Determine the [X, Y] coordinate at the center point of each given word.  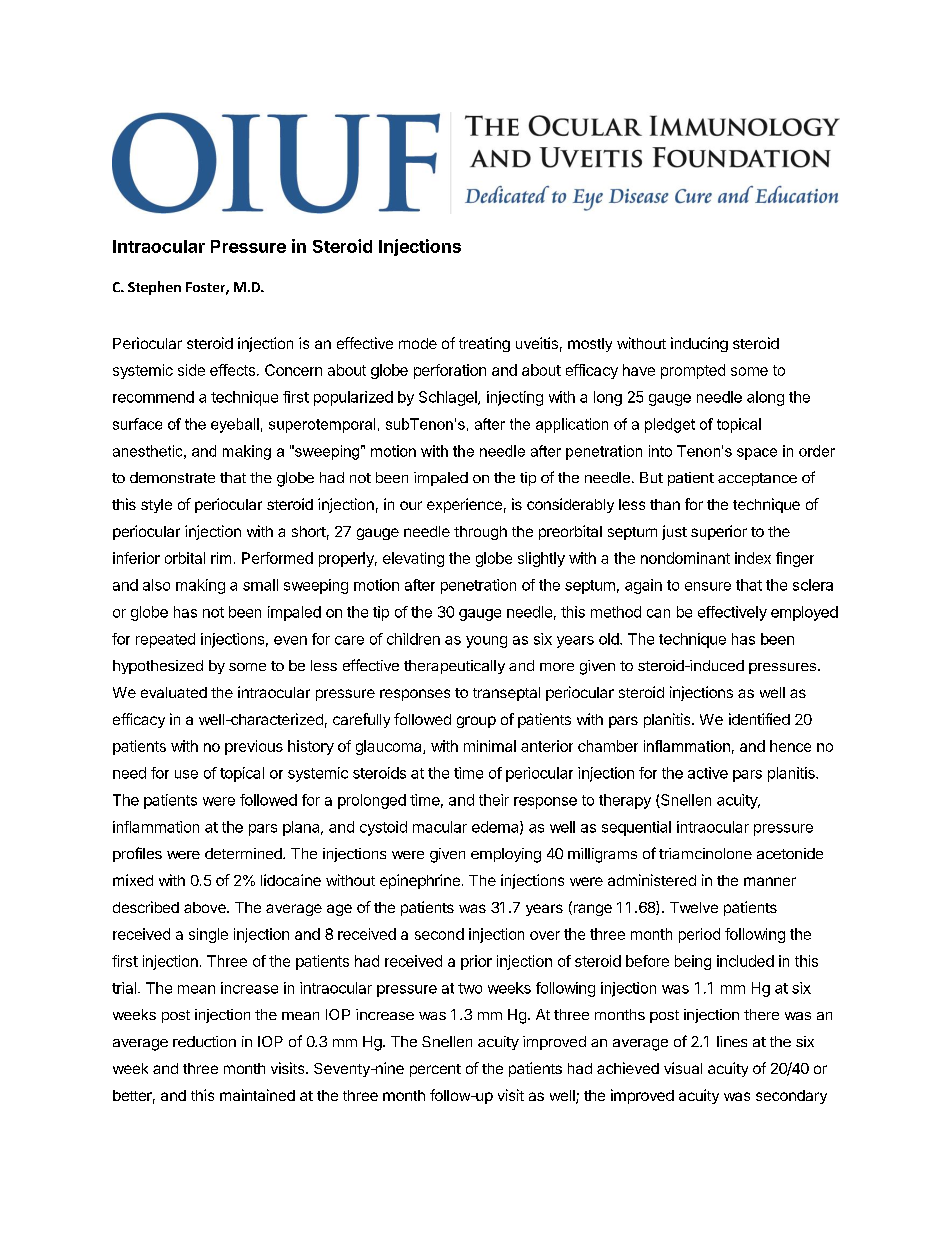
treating [484, 344]
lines [732, 1041]
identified [759, 719]
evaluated [174, 692]
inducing [699, 344]
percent [435, 1070]
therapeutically [454, 667]
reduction [204, 1041]
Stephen [154, 288]
